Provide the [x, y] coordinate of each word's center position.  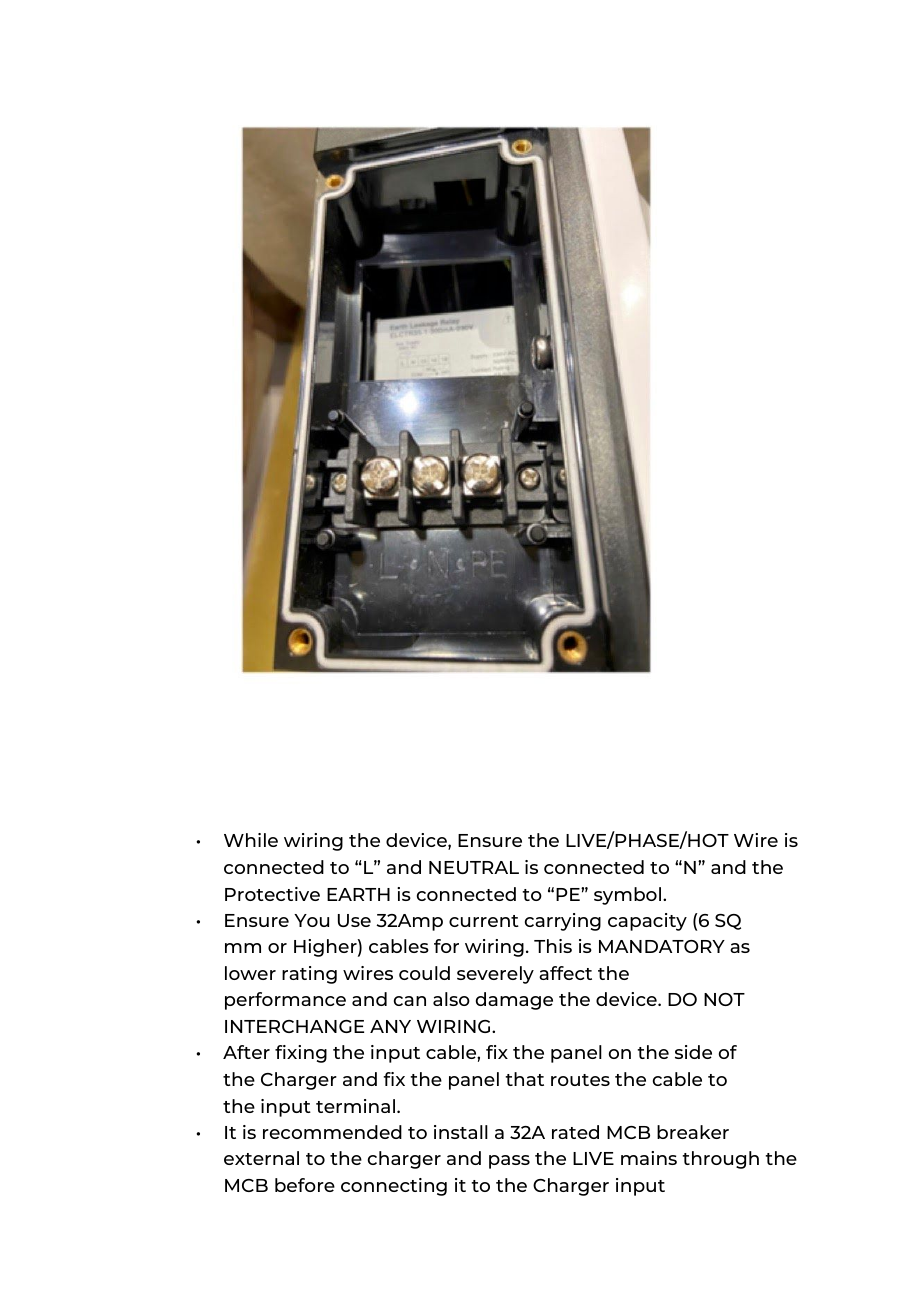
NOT [724, 999]
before [305, 1185]
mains [649, 1158]
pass [509, 1162]
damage [514, 1001]
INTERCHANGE [294, 1026]
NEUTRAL [474, 867]
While [251, 840]
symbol [629, 896]
